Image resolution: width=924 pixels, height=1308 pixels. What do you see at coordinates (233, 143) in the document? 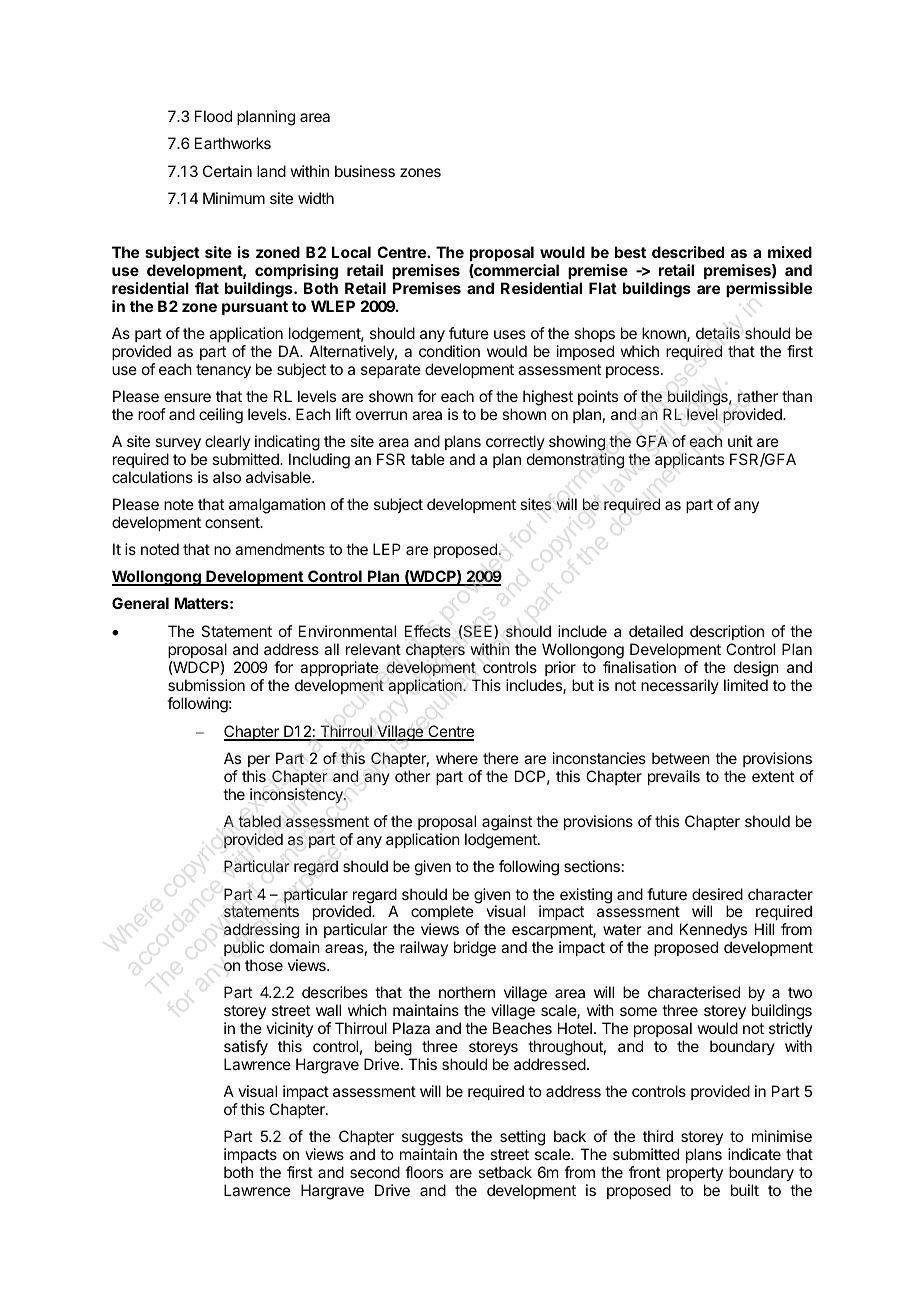
I see `Earthworks` at bounding box center [233, 143].
